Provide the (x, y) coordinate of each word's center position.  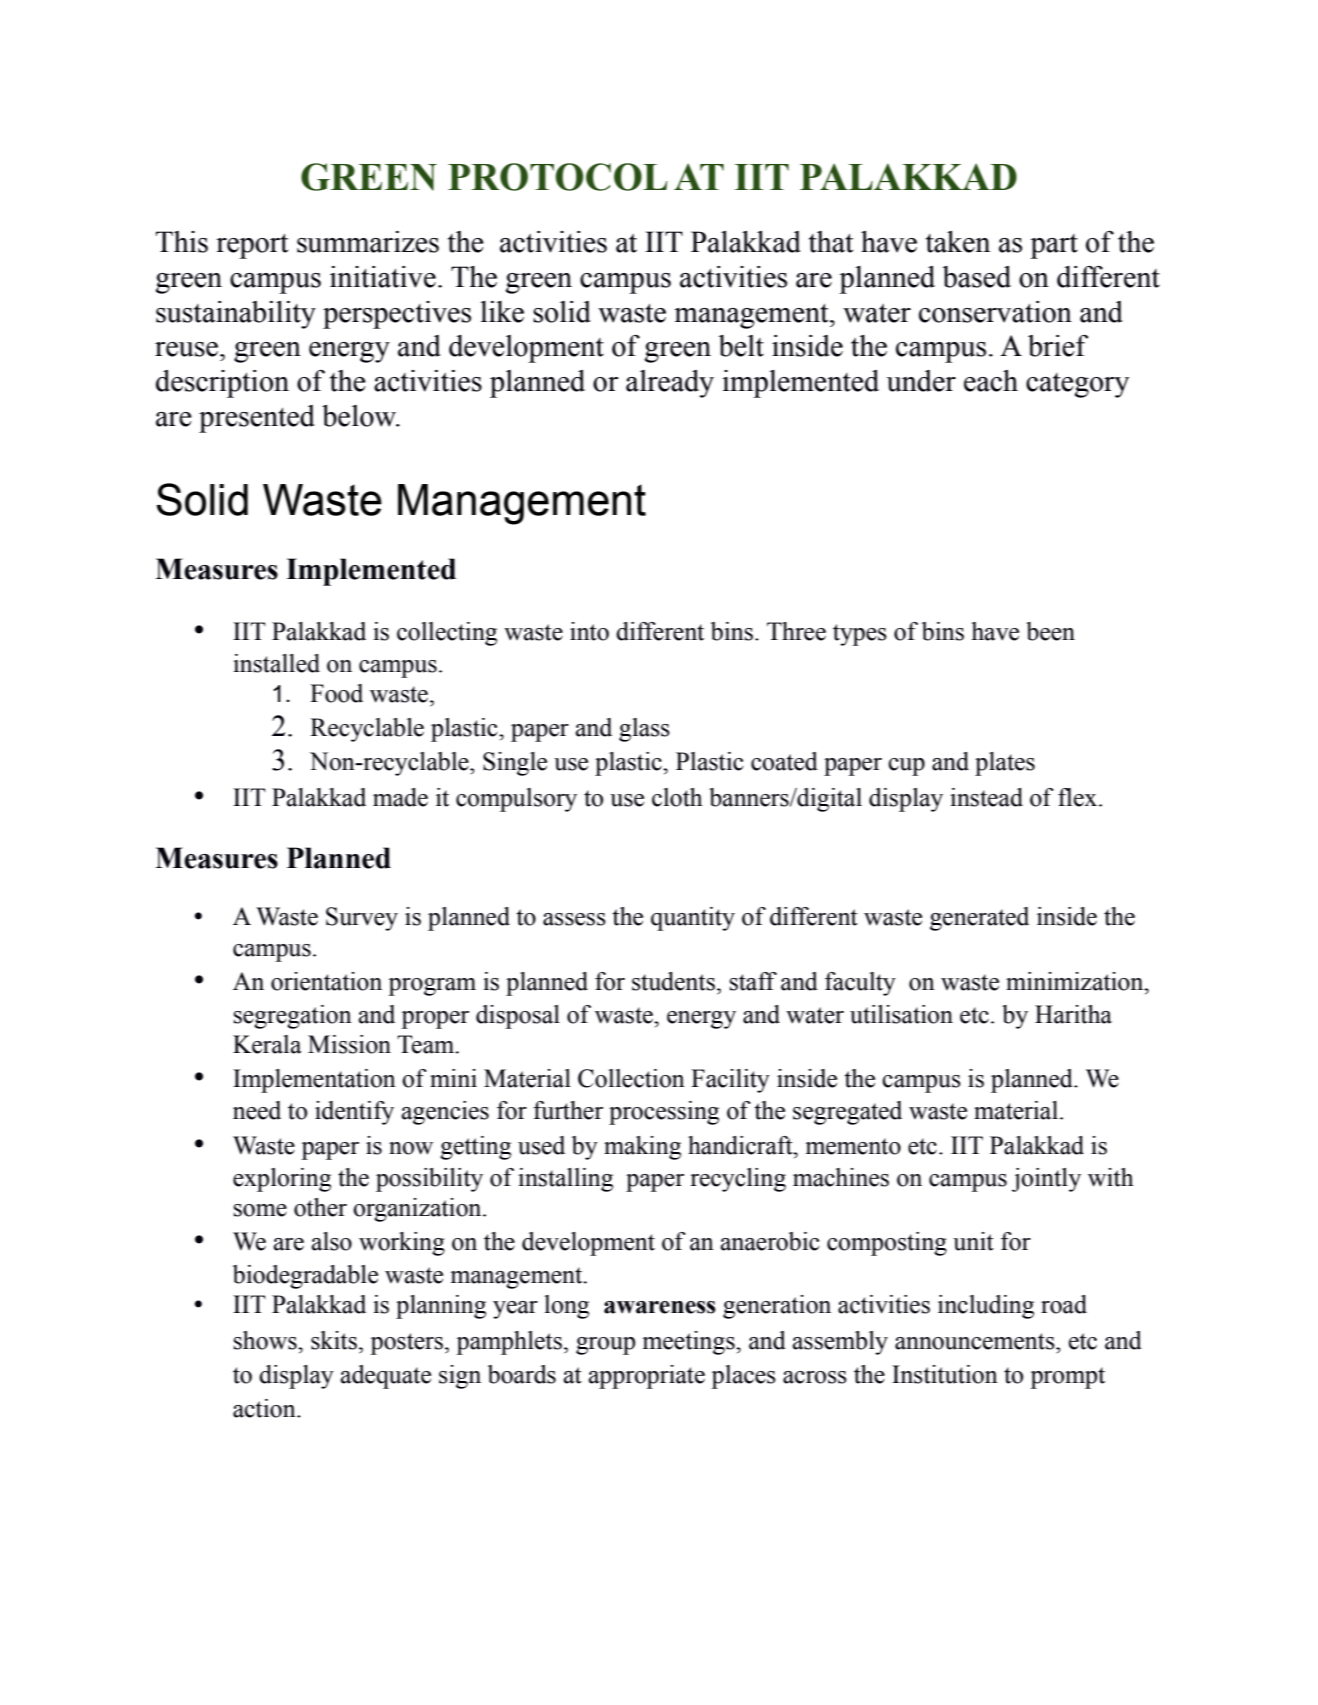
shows (266, 1340)
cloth (677, 797)
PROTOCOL (557, 177)
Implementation (314, 1081)
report (252, 246)
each (991, 381)
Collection (631, 1078)
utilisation (901, 1014)
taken (958, 242)
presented (257, 419)
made (400, 797)
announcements (976, 1341)
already (670, 384)
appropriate (647, 1377)
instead (986, 797)
